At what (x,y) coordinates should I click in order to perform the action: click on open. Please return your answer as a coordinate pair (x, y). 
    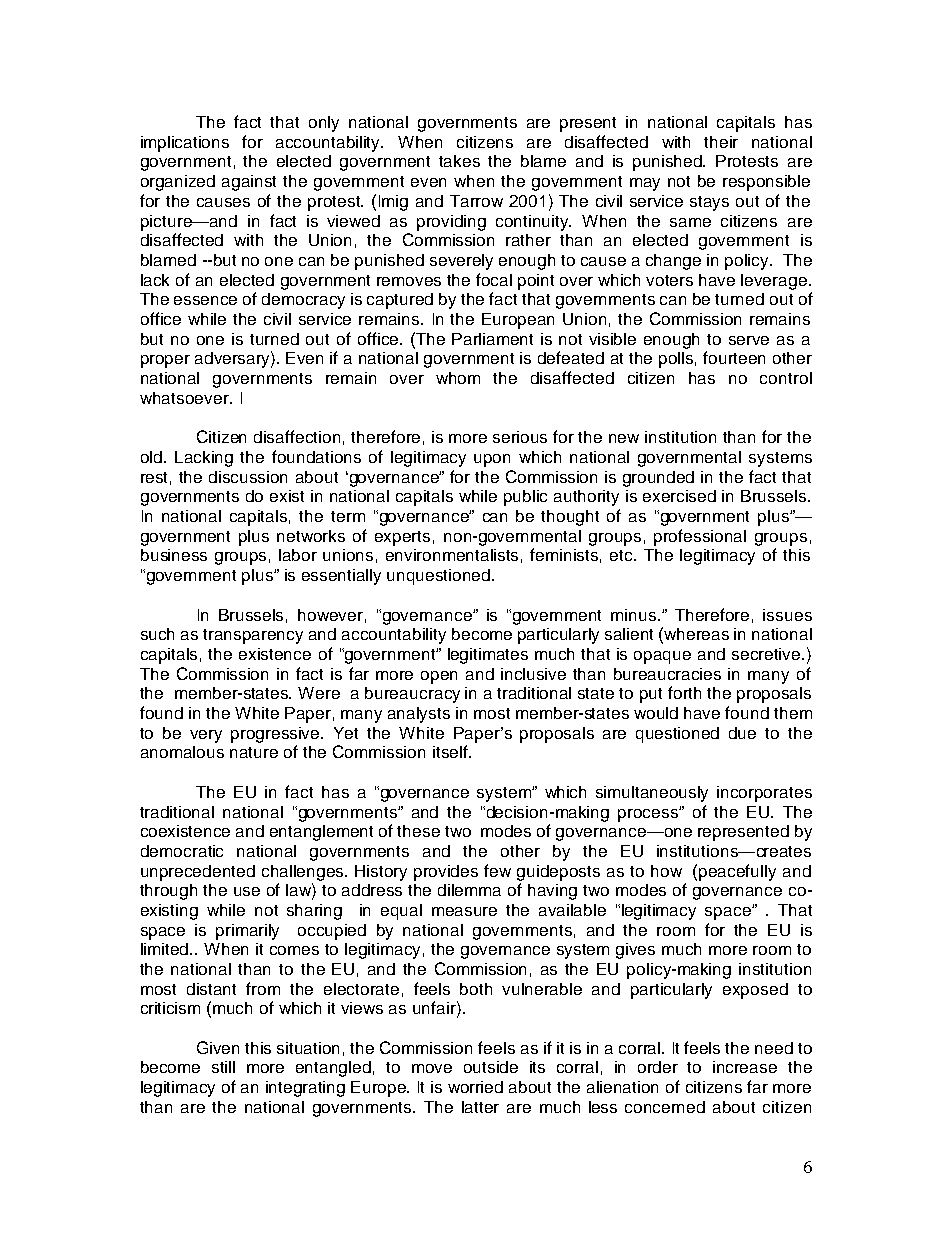
    Looking at the image, I should click on (439, 677).
